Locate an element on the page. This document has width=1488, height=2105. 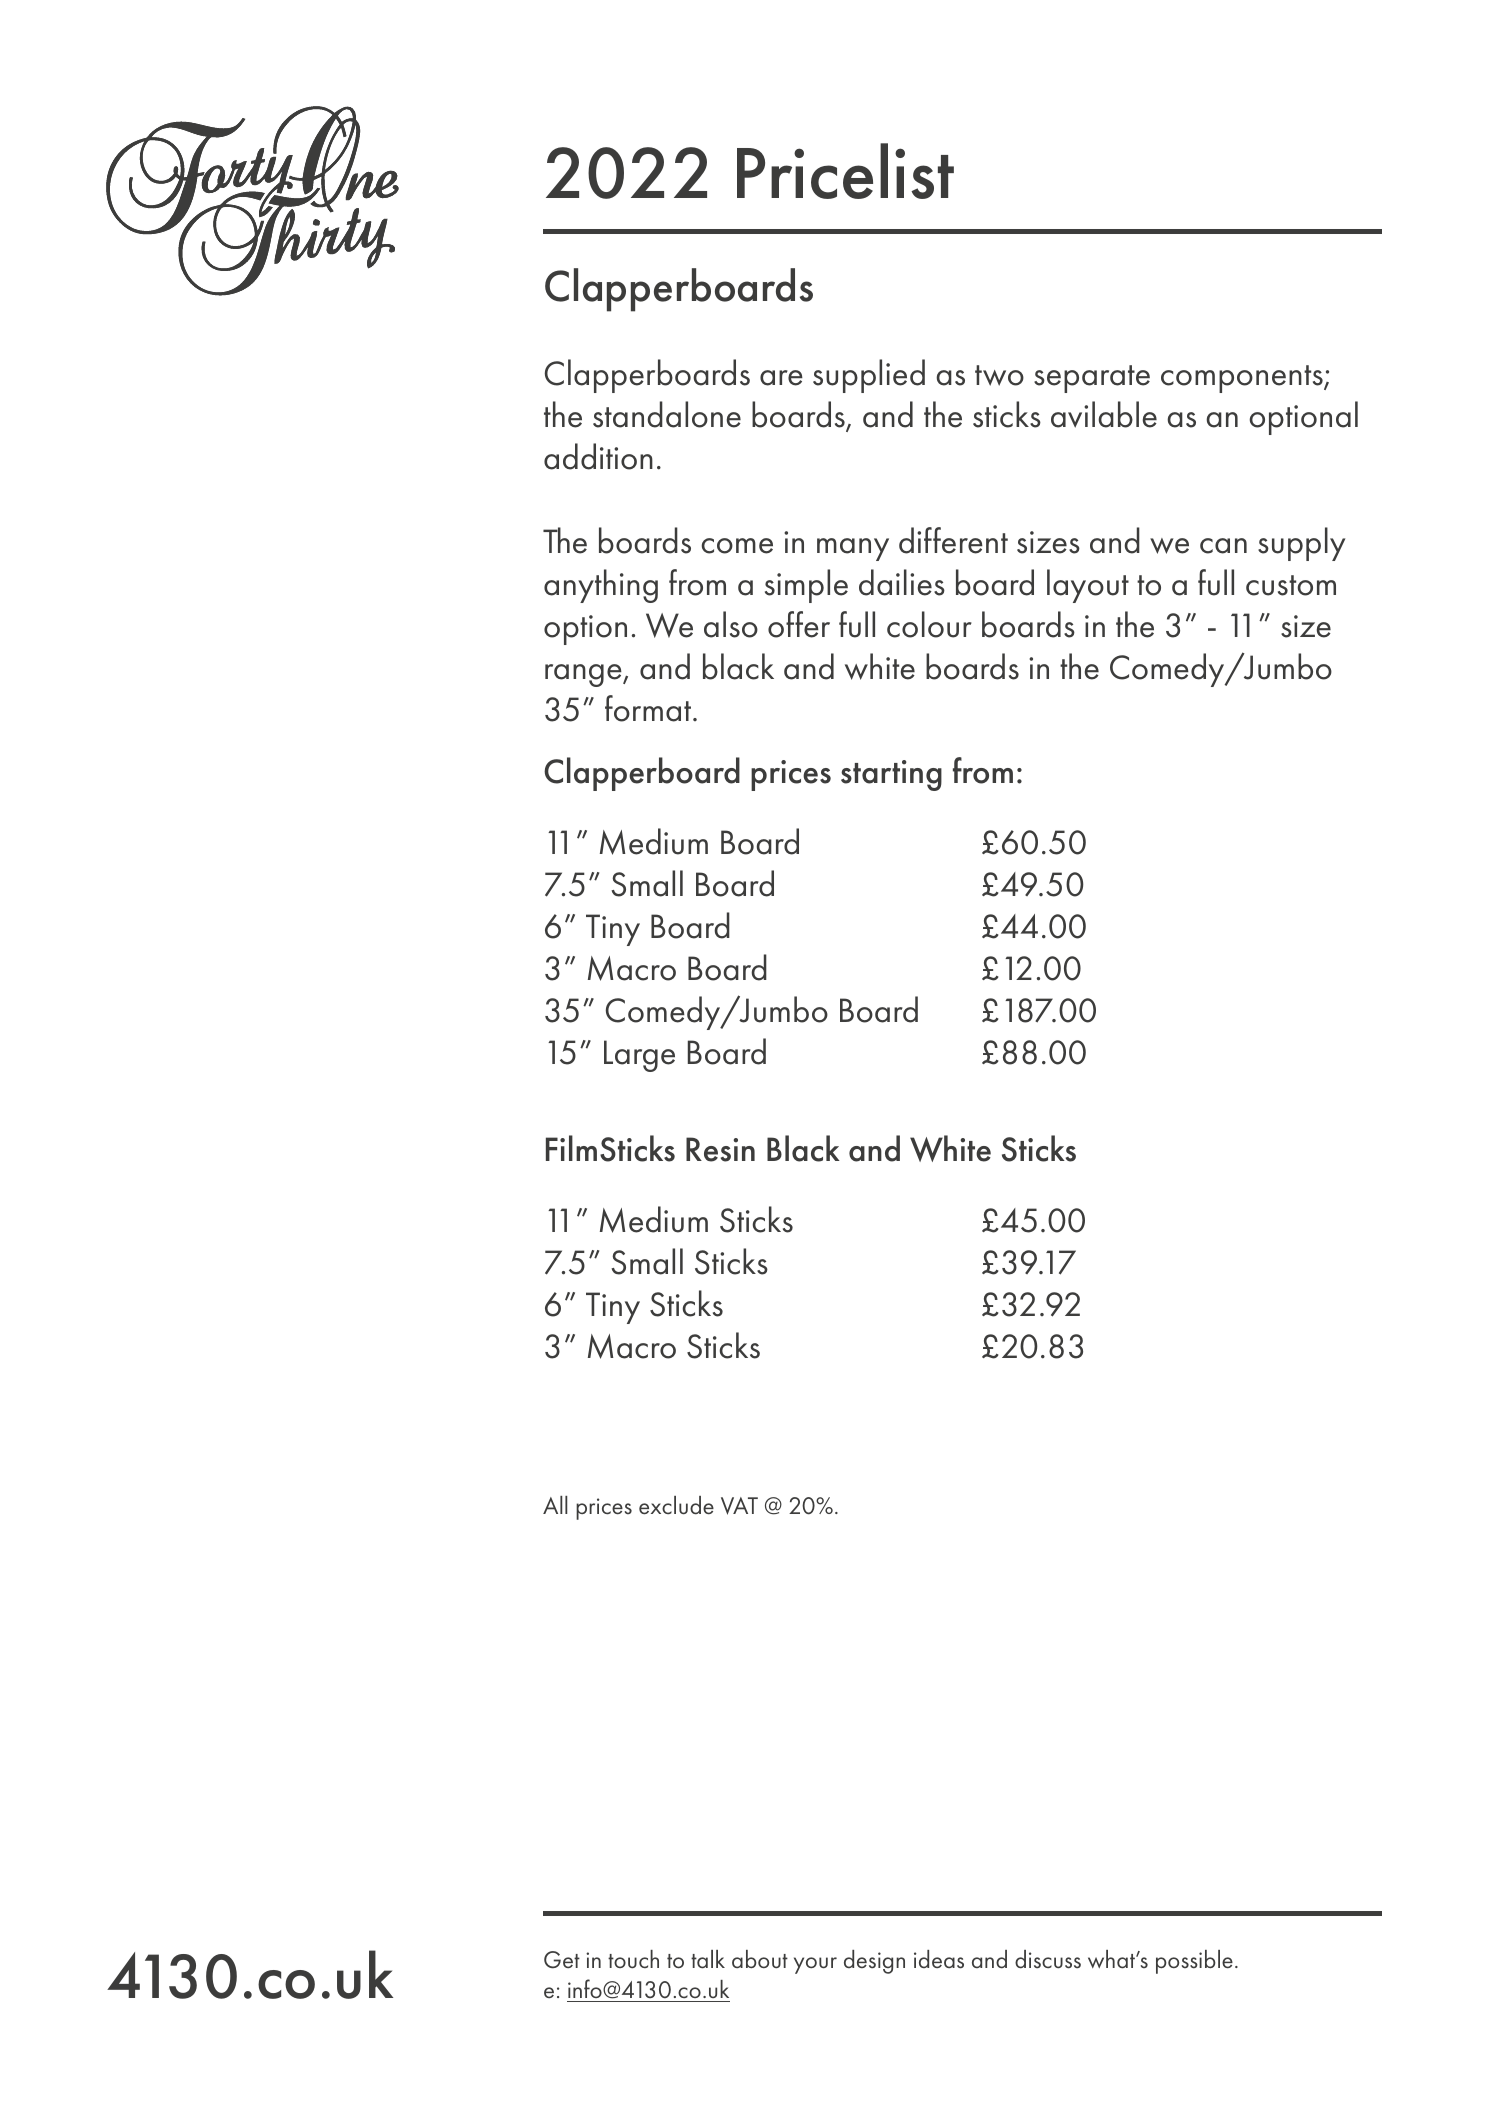
ideas is located at coordinates (939, 1959).
